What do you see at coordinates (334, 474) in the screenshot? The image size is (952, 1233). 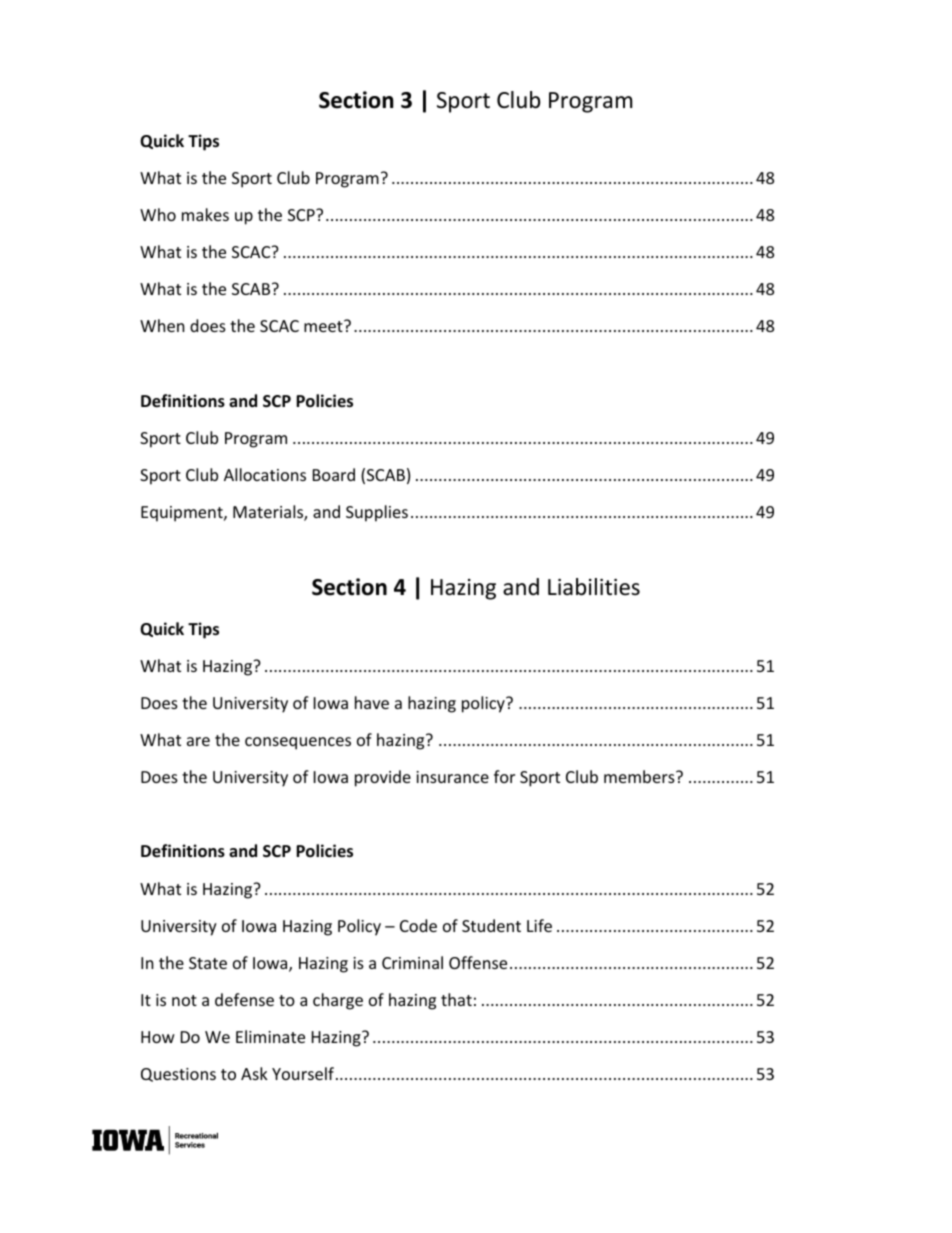 I see `Board` at bounding box center [334, 474].
